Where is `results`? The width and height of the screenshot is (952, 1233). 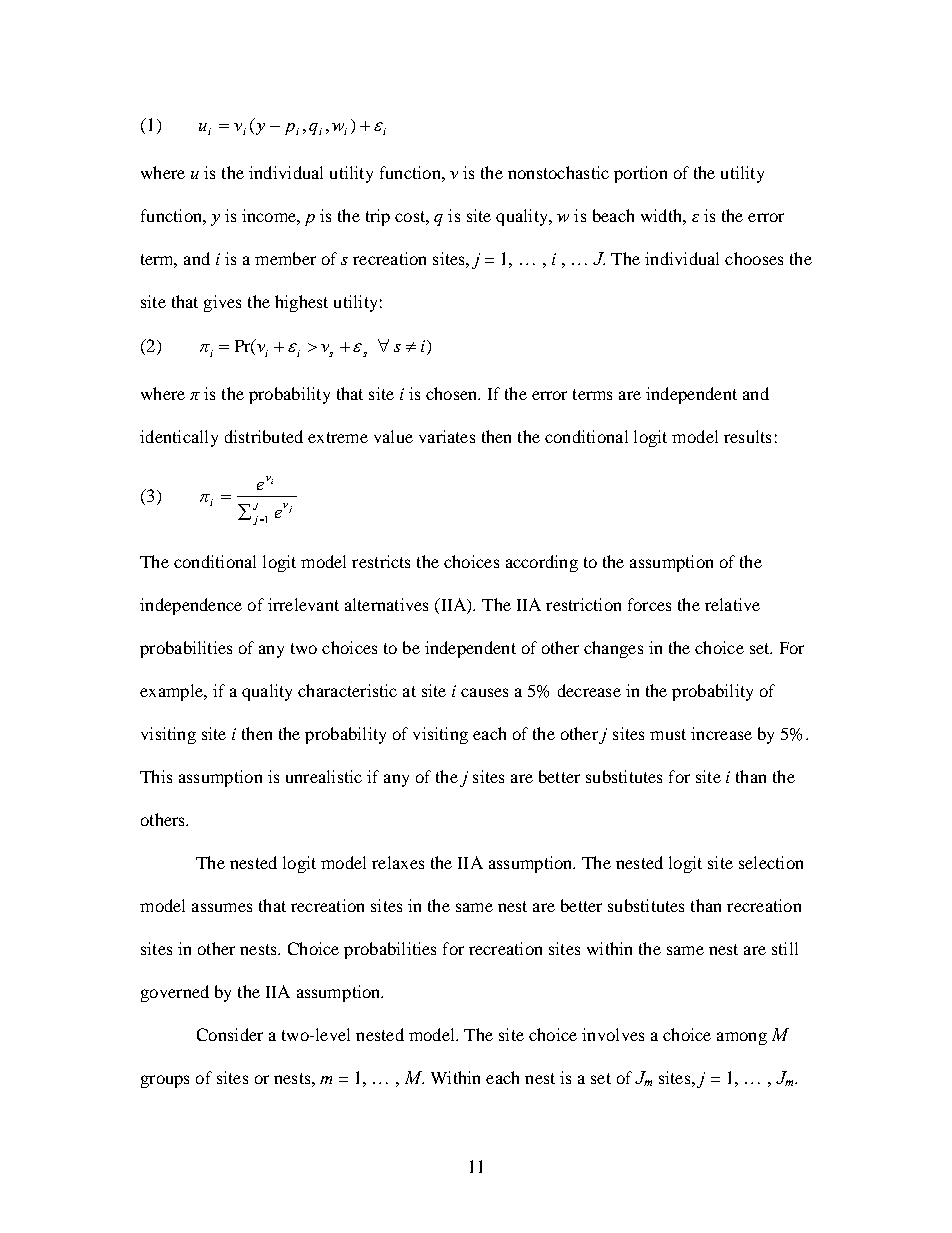 results is located at coordinates (747, 436).
